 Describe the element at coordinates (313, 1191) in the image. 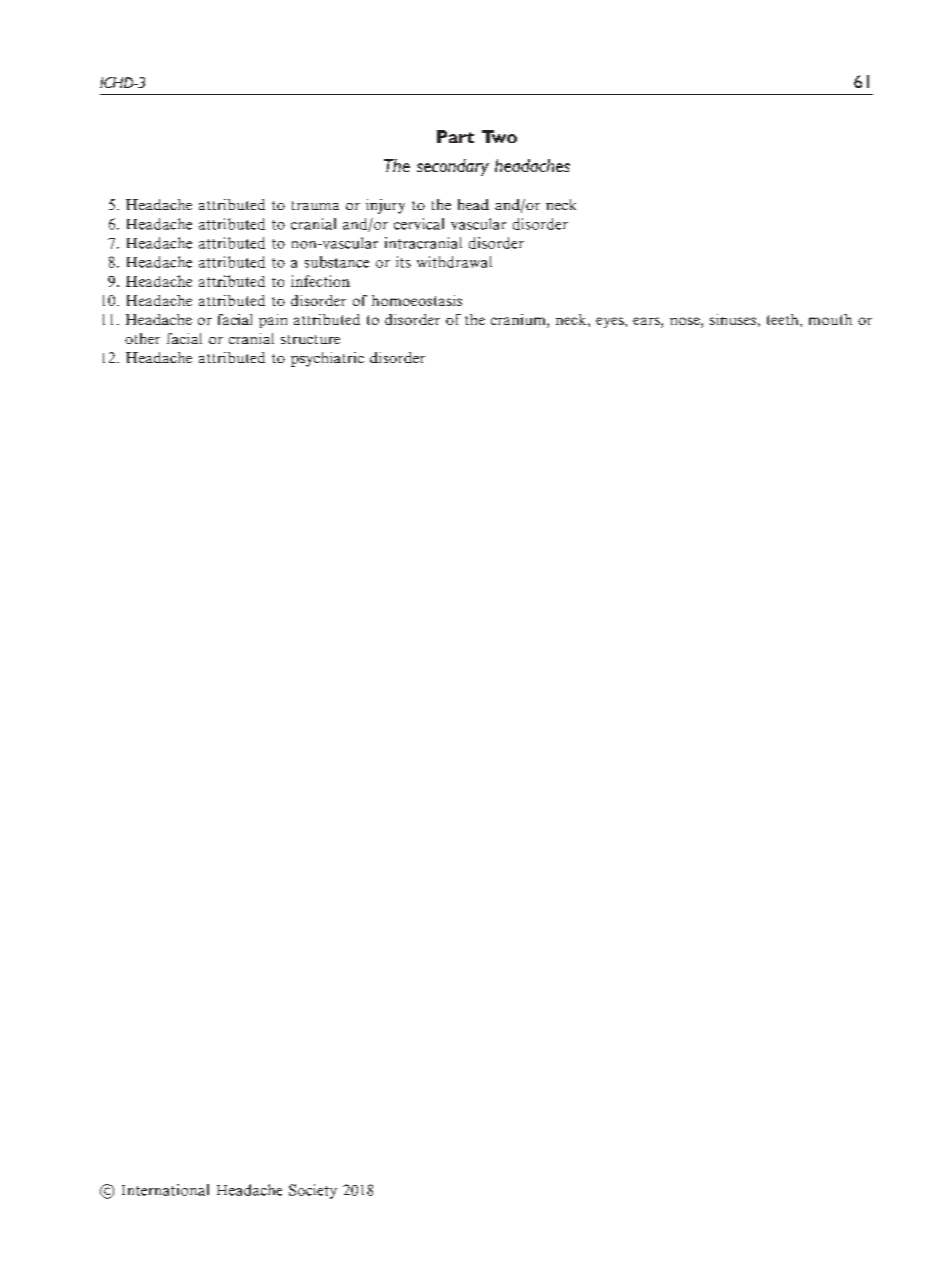

I see `Society` at that location.
